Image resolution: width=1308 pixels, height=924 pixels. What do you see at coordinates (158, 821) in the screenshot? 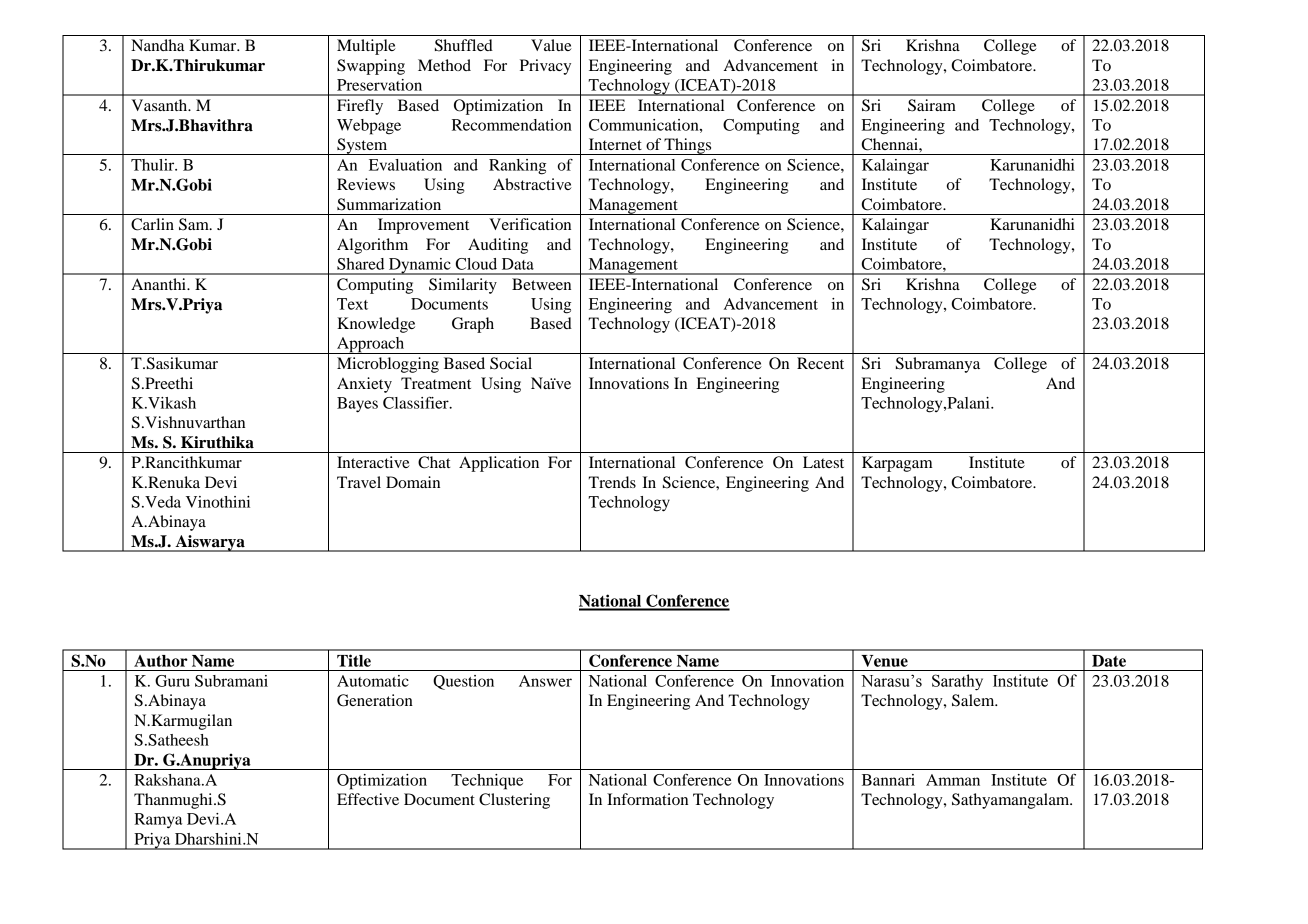
I see `Ramya` at bounding box center [158, 821].
